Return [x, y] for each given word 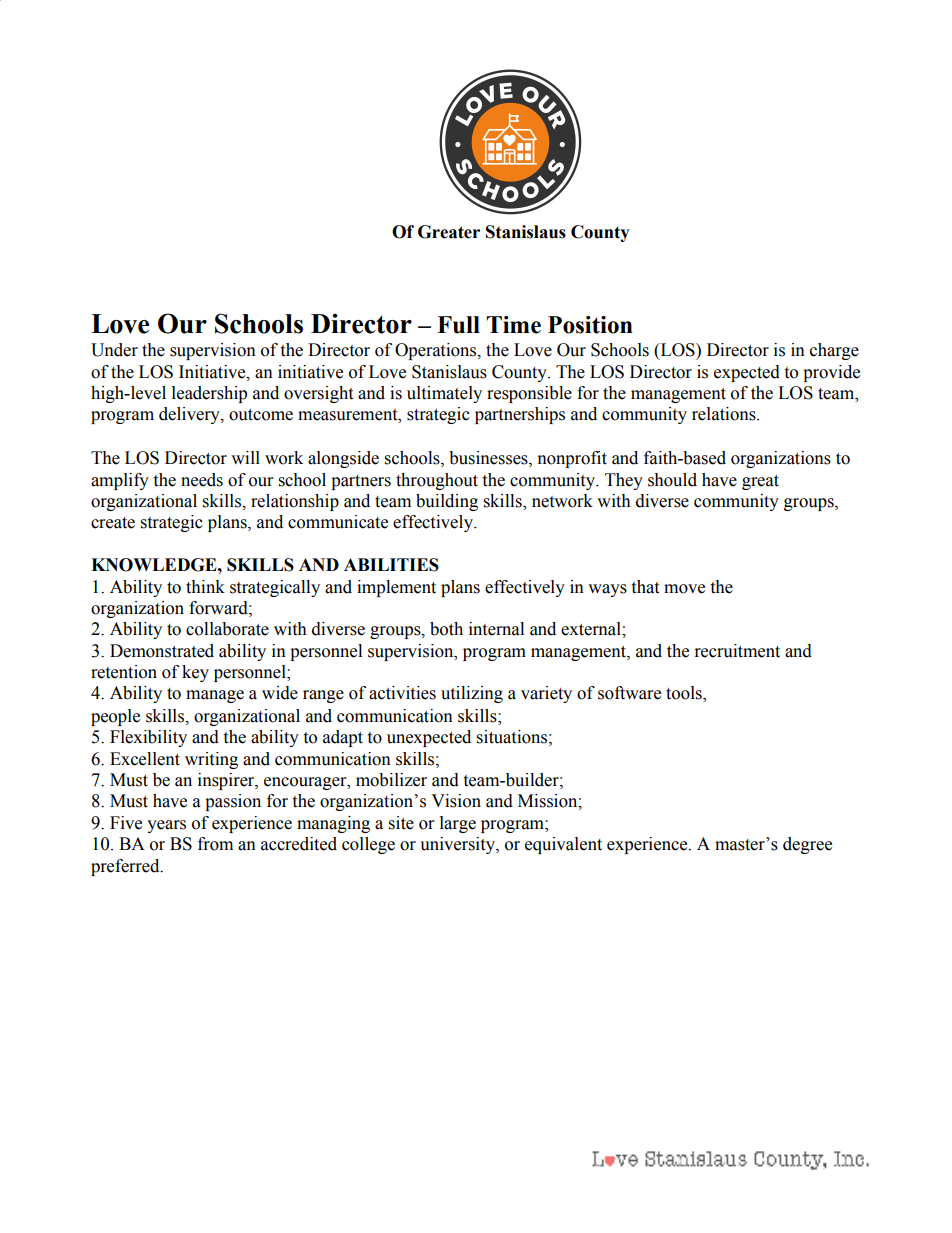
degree [807, 845]
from [215, 844]
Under [114, 350]
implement [396, 588]
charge [834, 351]
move [684, 589]
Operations [437, 351]
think [205, 587]
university [458, 845]
